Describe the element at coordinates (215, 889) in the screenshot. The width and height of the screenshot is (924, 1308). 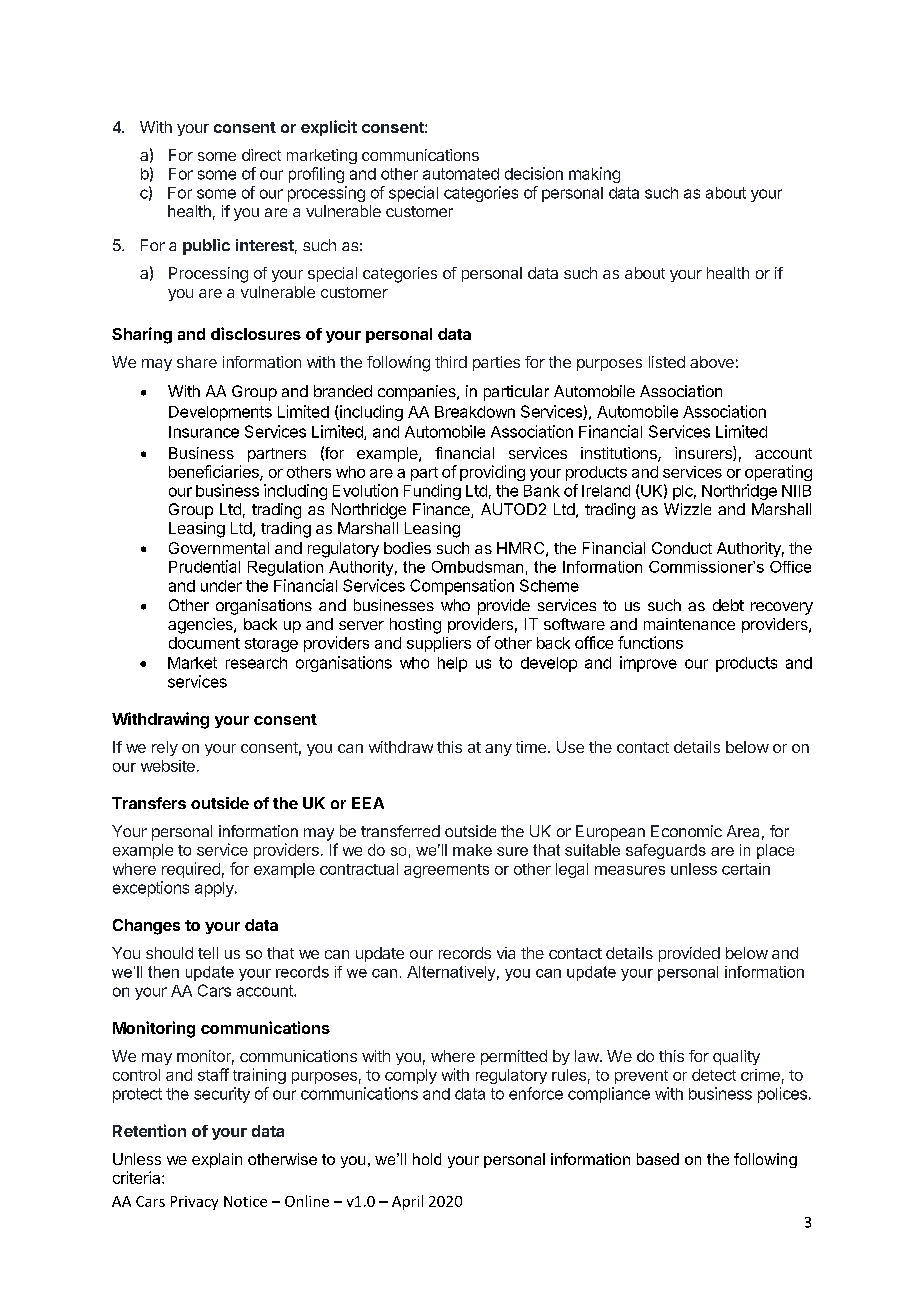
I see `apply` at that location.
